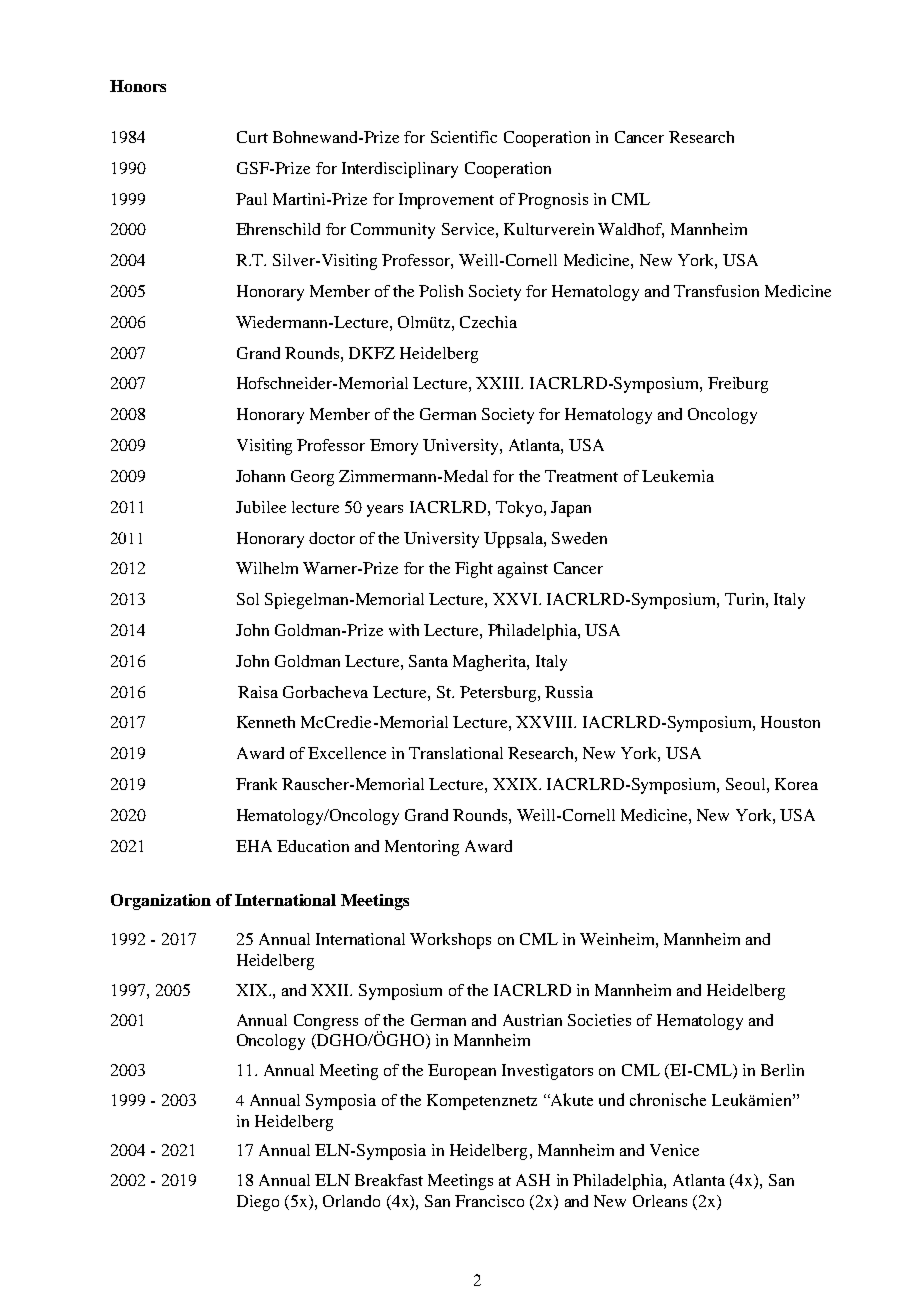  I want to click on Czechia, so click(488, 322).
